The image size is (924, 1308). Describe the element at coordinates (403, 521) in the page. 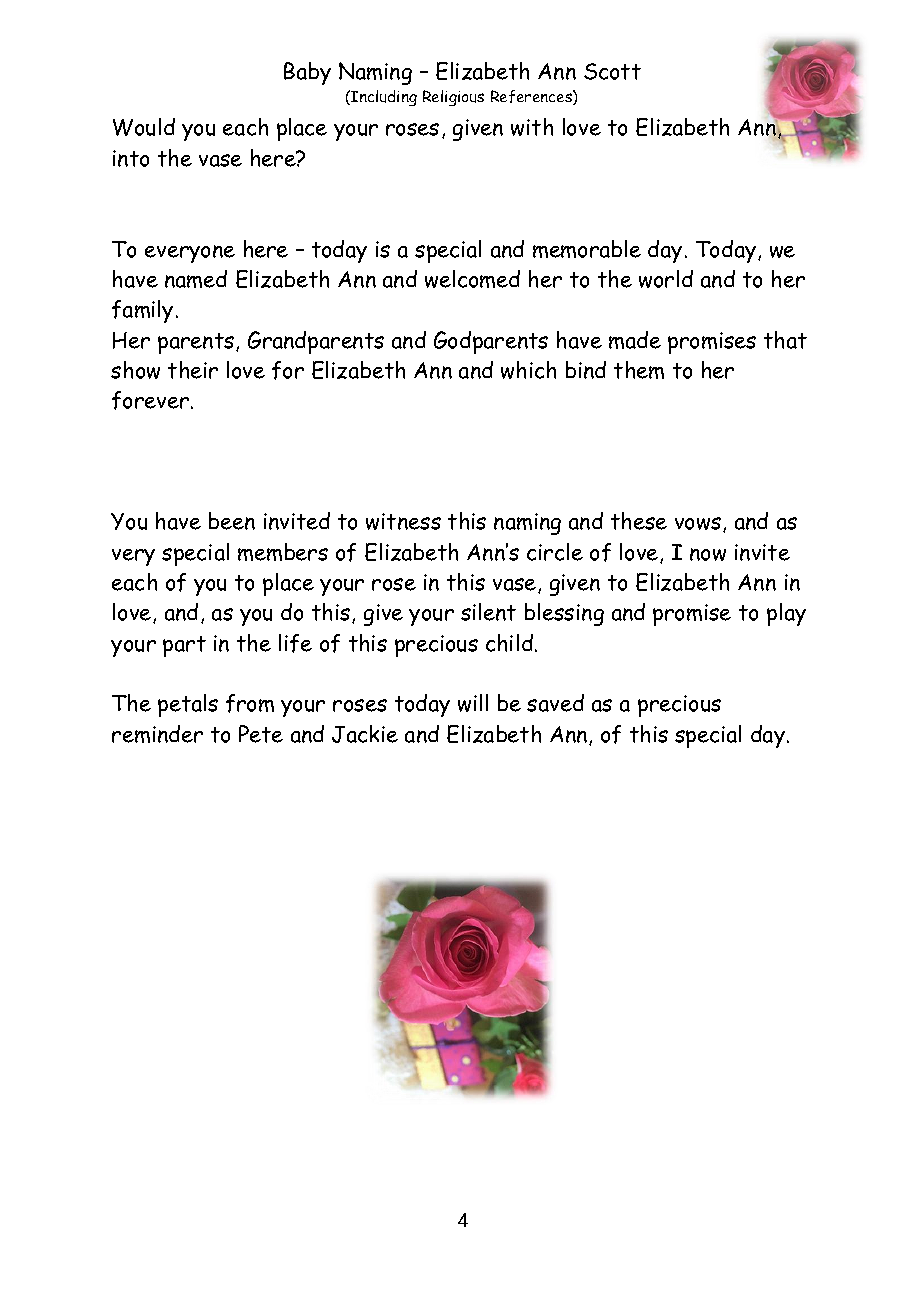

I see `witness` at that location.
